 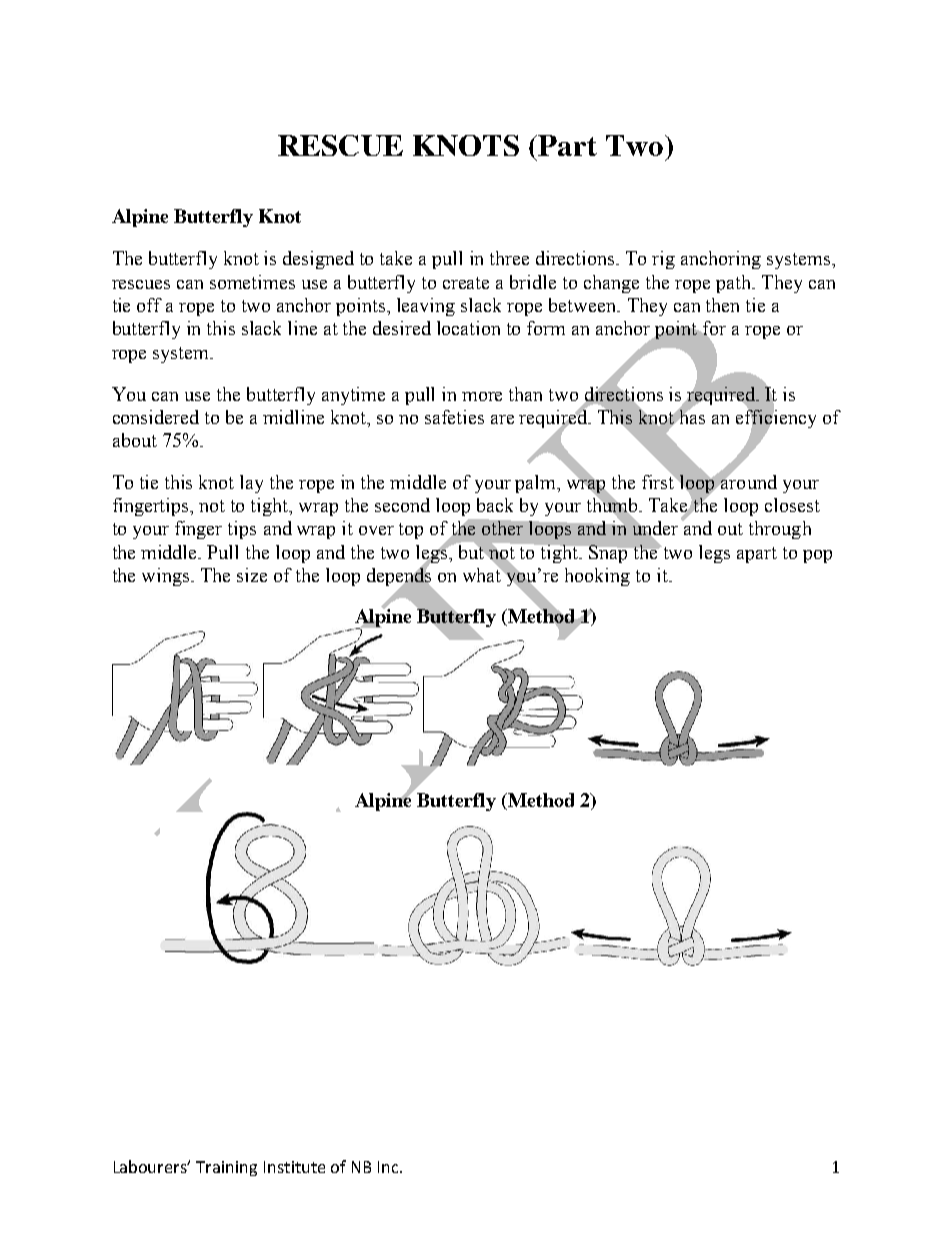 What do you see at coordinates (597, 577) in the screenshot?
I see `hooking` at bounding box center [597, 577].
